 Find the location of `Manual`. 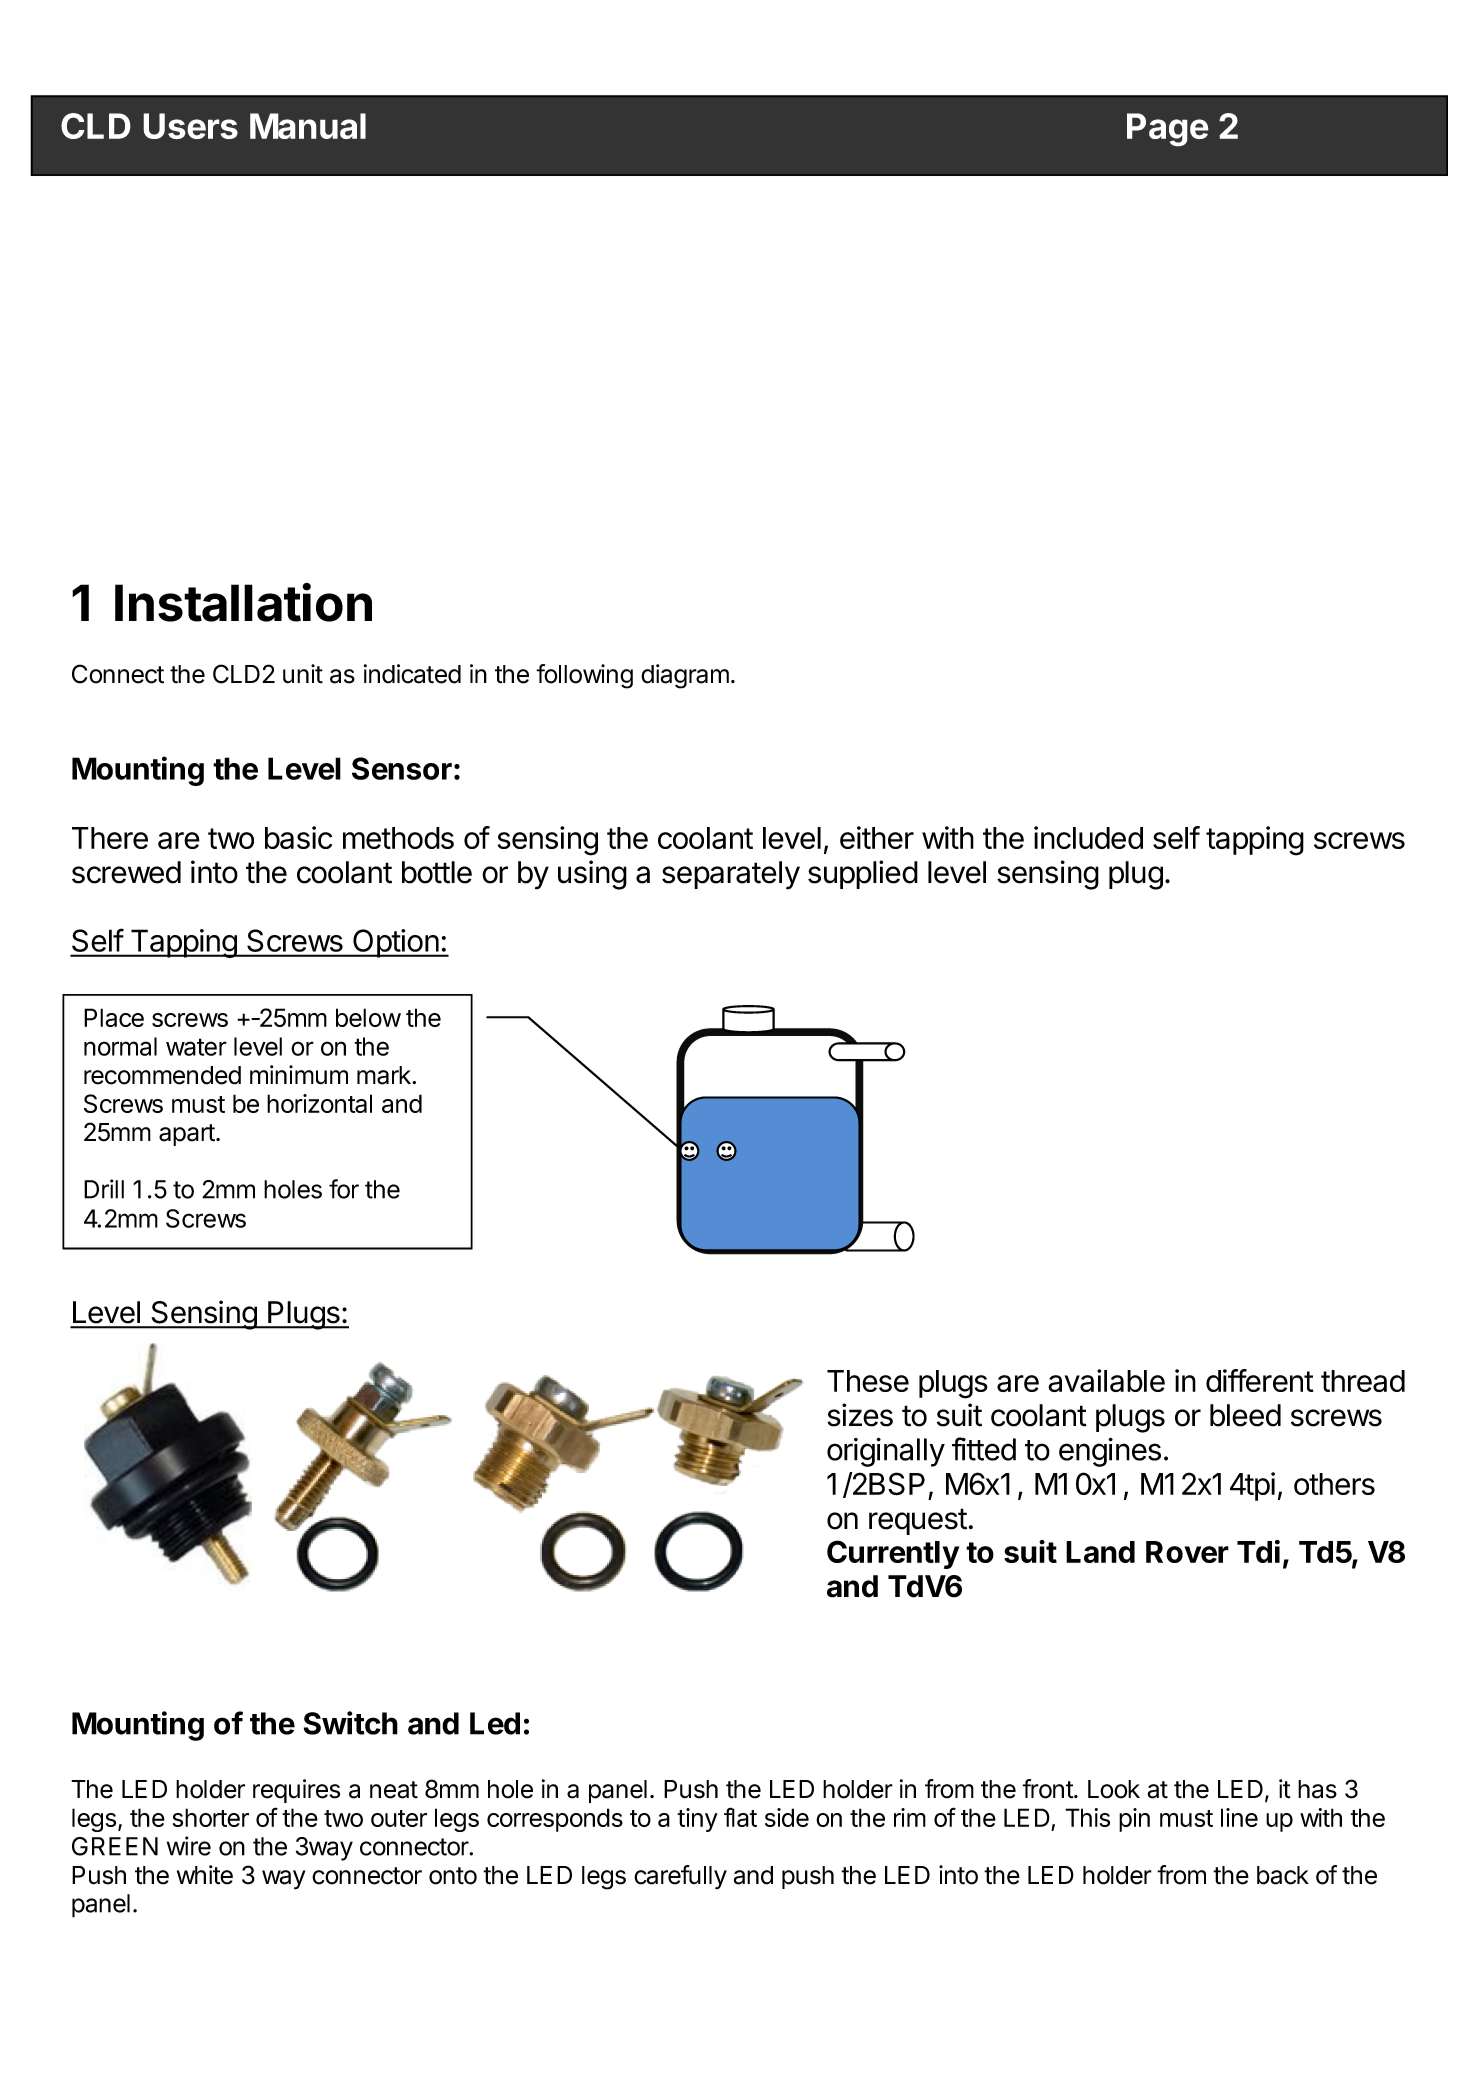

Manual is located at coordinates (308, 126).
